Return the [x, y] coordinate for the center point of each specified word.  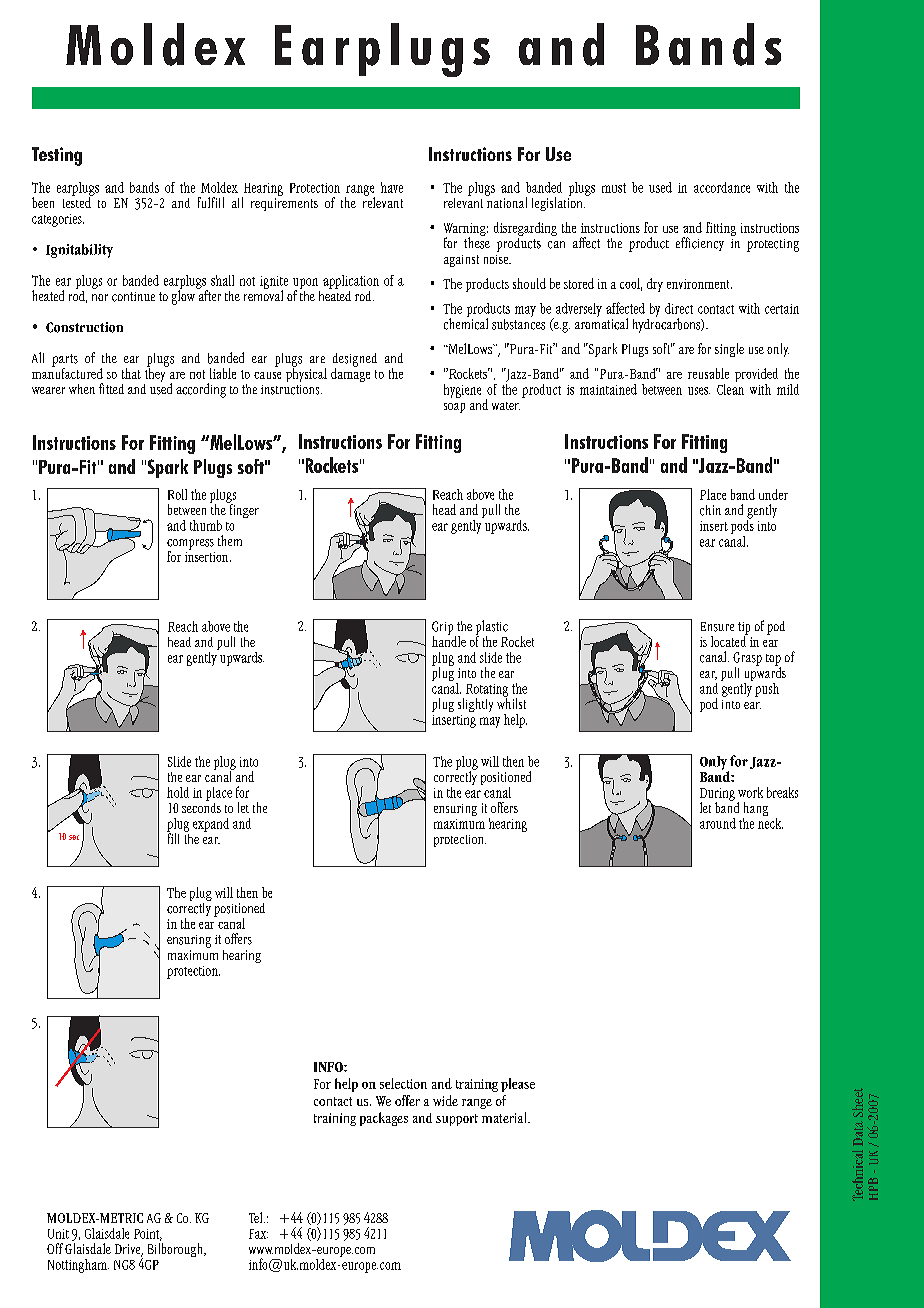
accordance [722, 187]
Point [148, 1235]
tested [78, 201]
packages [384, 1119]
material [505, 1117]
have [392, 187]
